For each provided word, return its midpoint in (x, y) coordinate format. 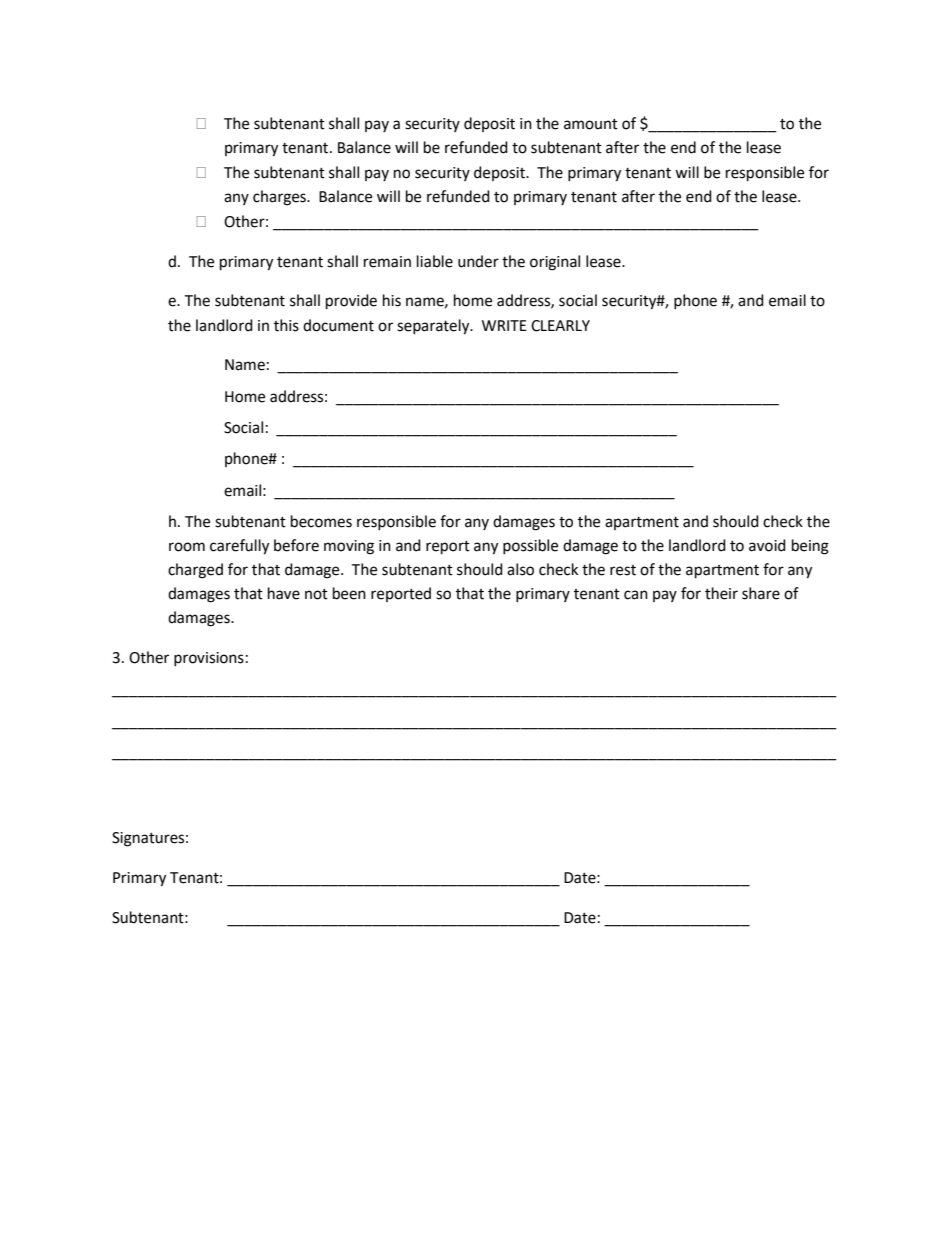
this (286, 325)
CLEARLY (560, 326)
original (555, 263)
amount (591, 124)
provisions (209, 659)
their (721, 593)
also (520, 569)
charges (280, 198)
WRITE (504, 325)
